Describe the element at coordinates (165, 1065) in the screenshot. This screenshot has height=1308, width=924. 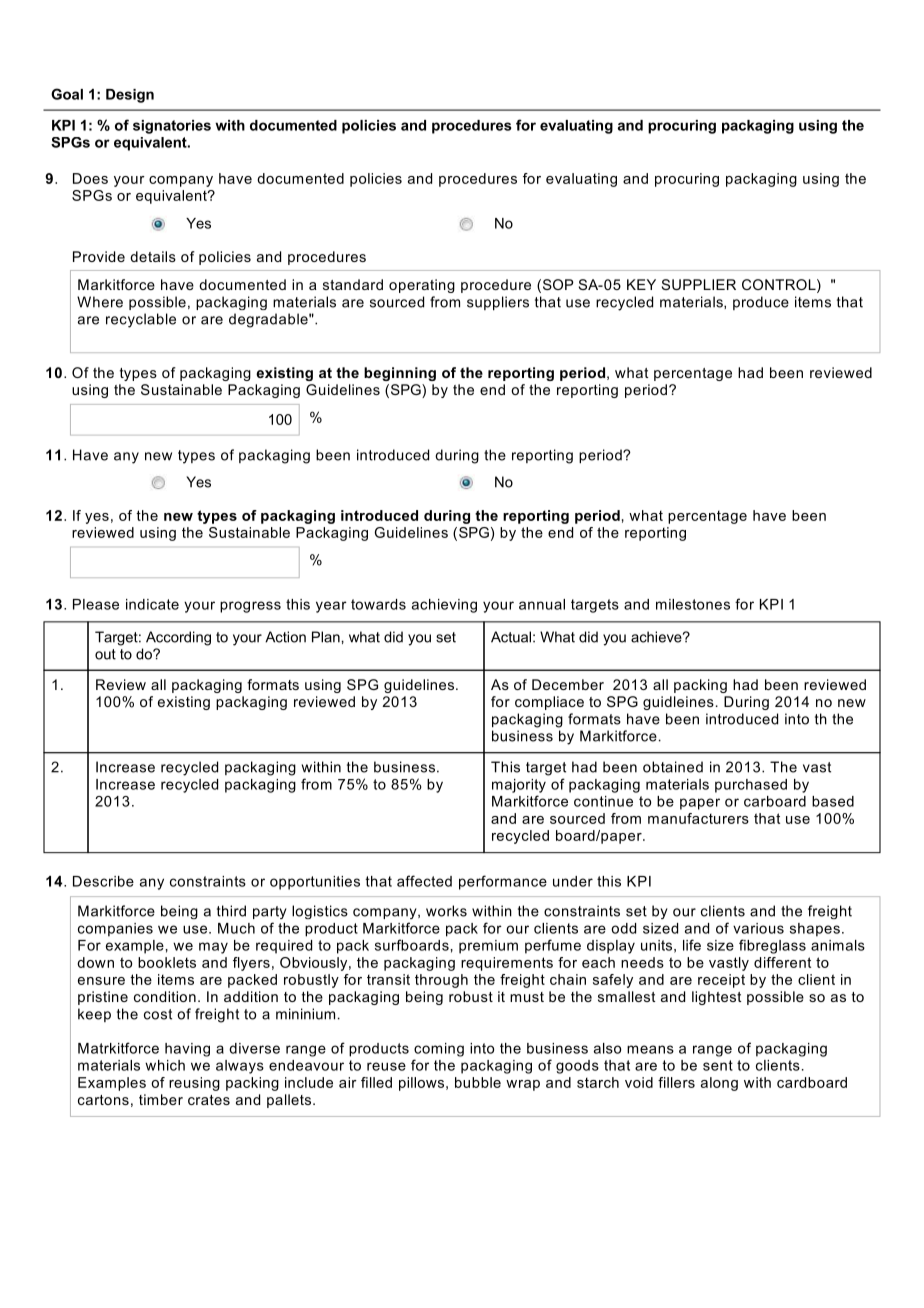
I see `which` at that location.
